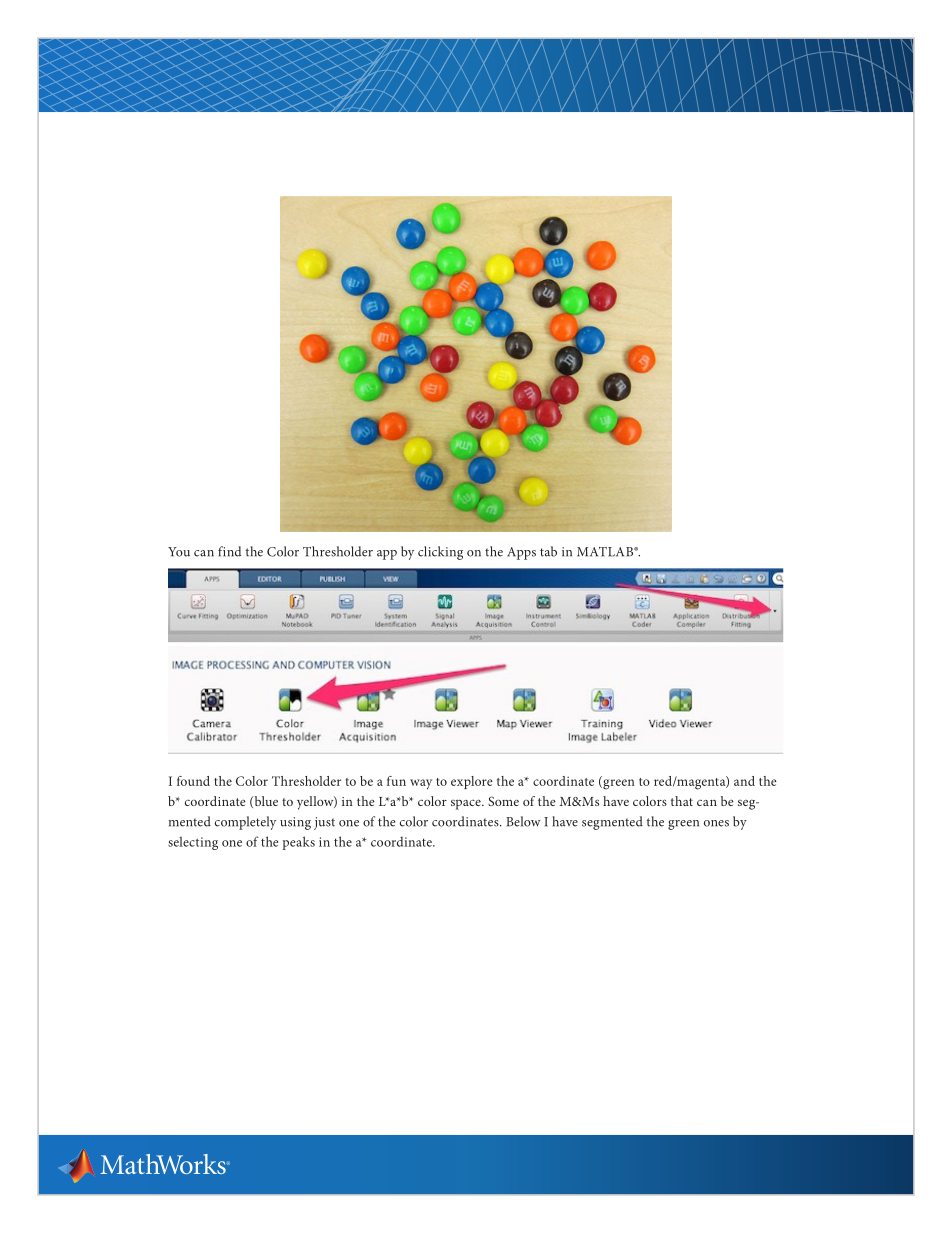 The height and width of the document is (1233, 952). What do you see at coordinates (193, 781) in the document?
I see `found` at bounding box center [193, 781].
